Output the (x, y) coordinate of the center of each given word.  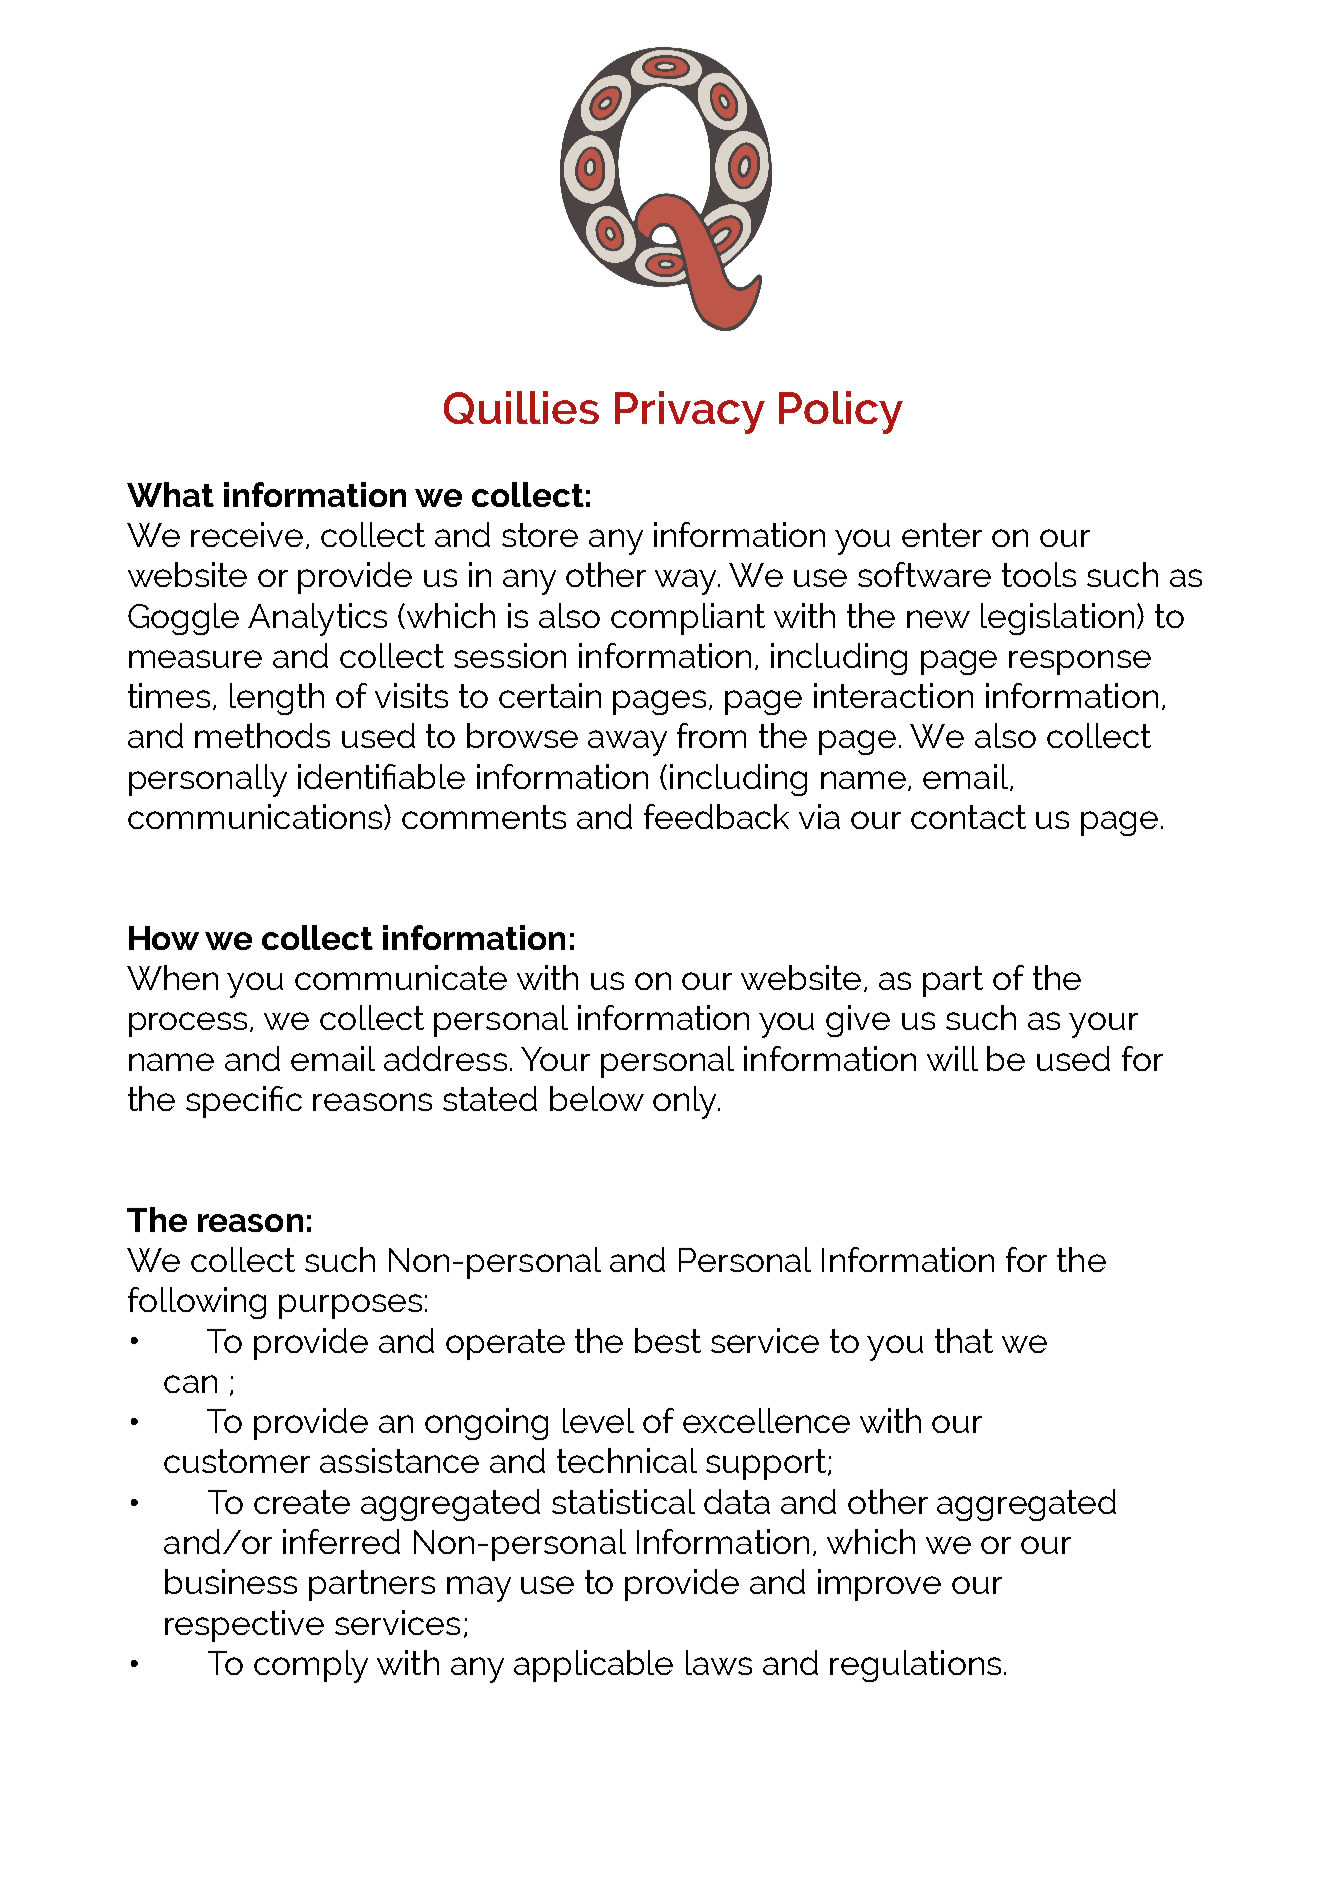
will (952, 1058)
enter (942, 535)
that (964, 1340)
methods (262, 735)
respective (244, 1626)
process (190, 1024)
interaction (893, 695)
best (668, 1340)
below (597, 1098)
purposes (350, 1306)
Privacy (690, 412)
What (170, 494)
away (627, 743)
